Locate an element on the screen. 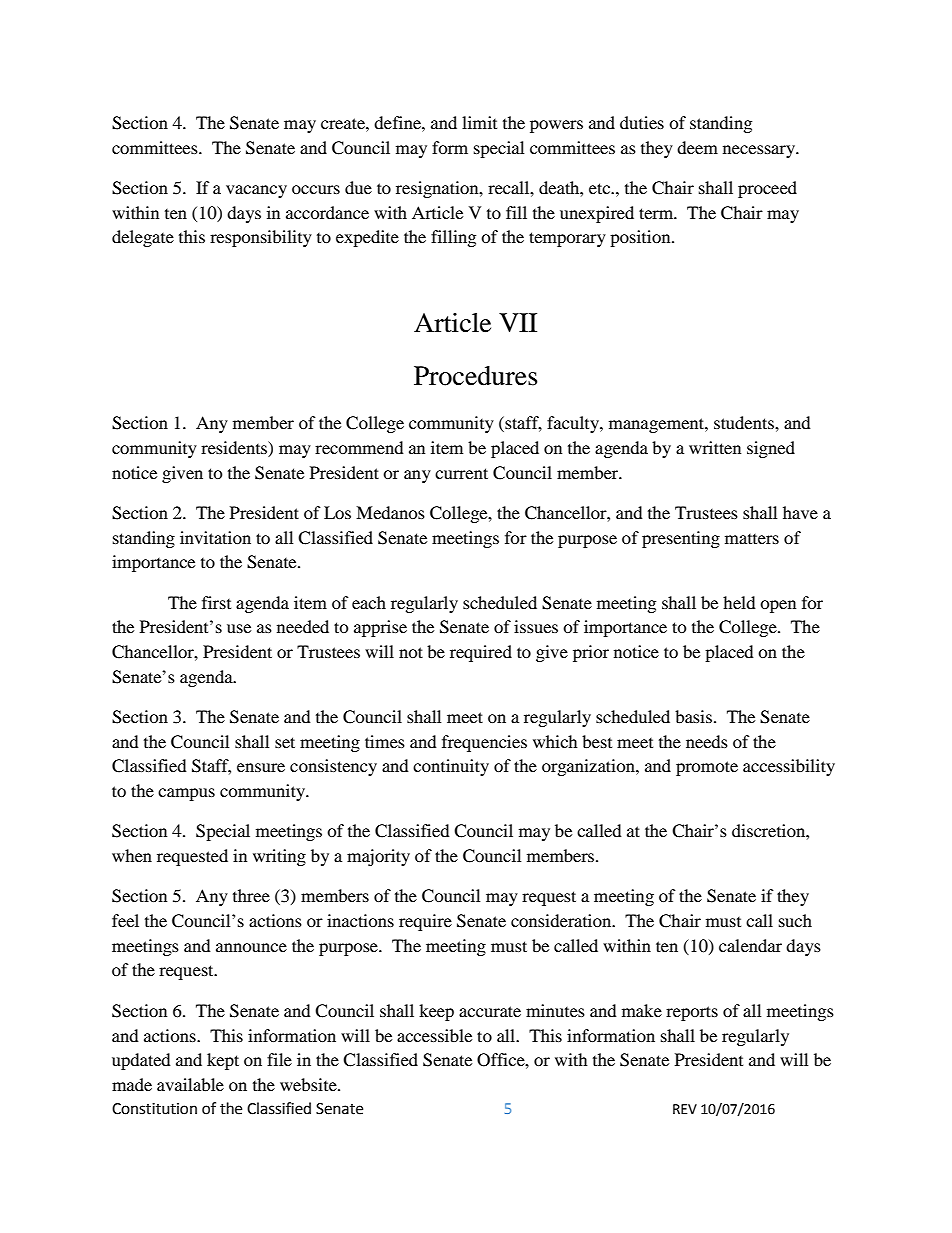 This screenshot has width=952, height=1233. Procedures is located at coordinates (475, 376).
